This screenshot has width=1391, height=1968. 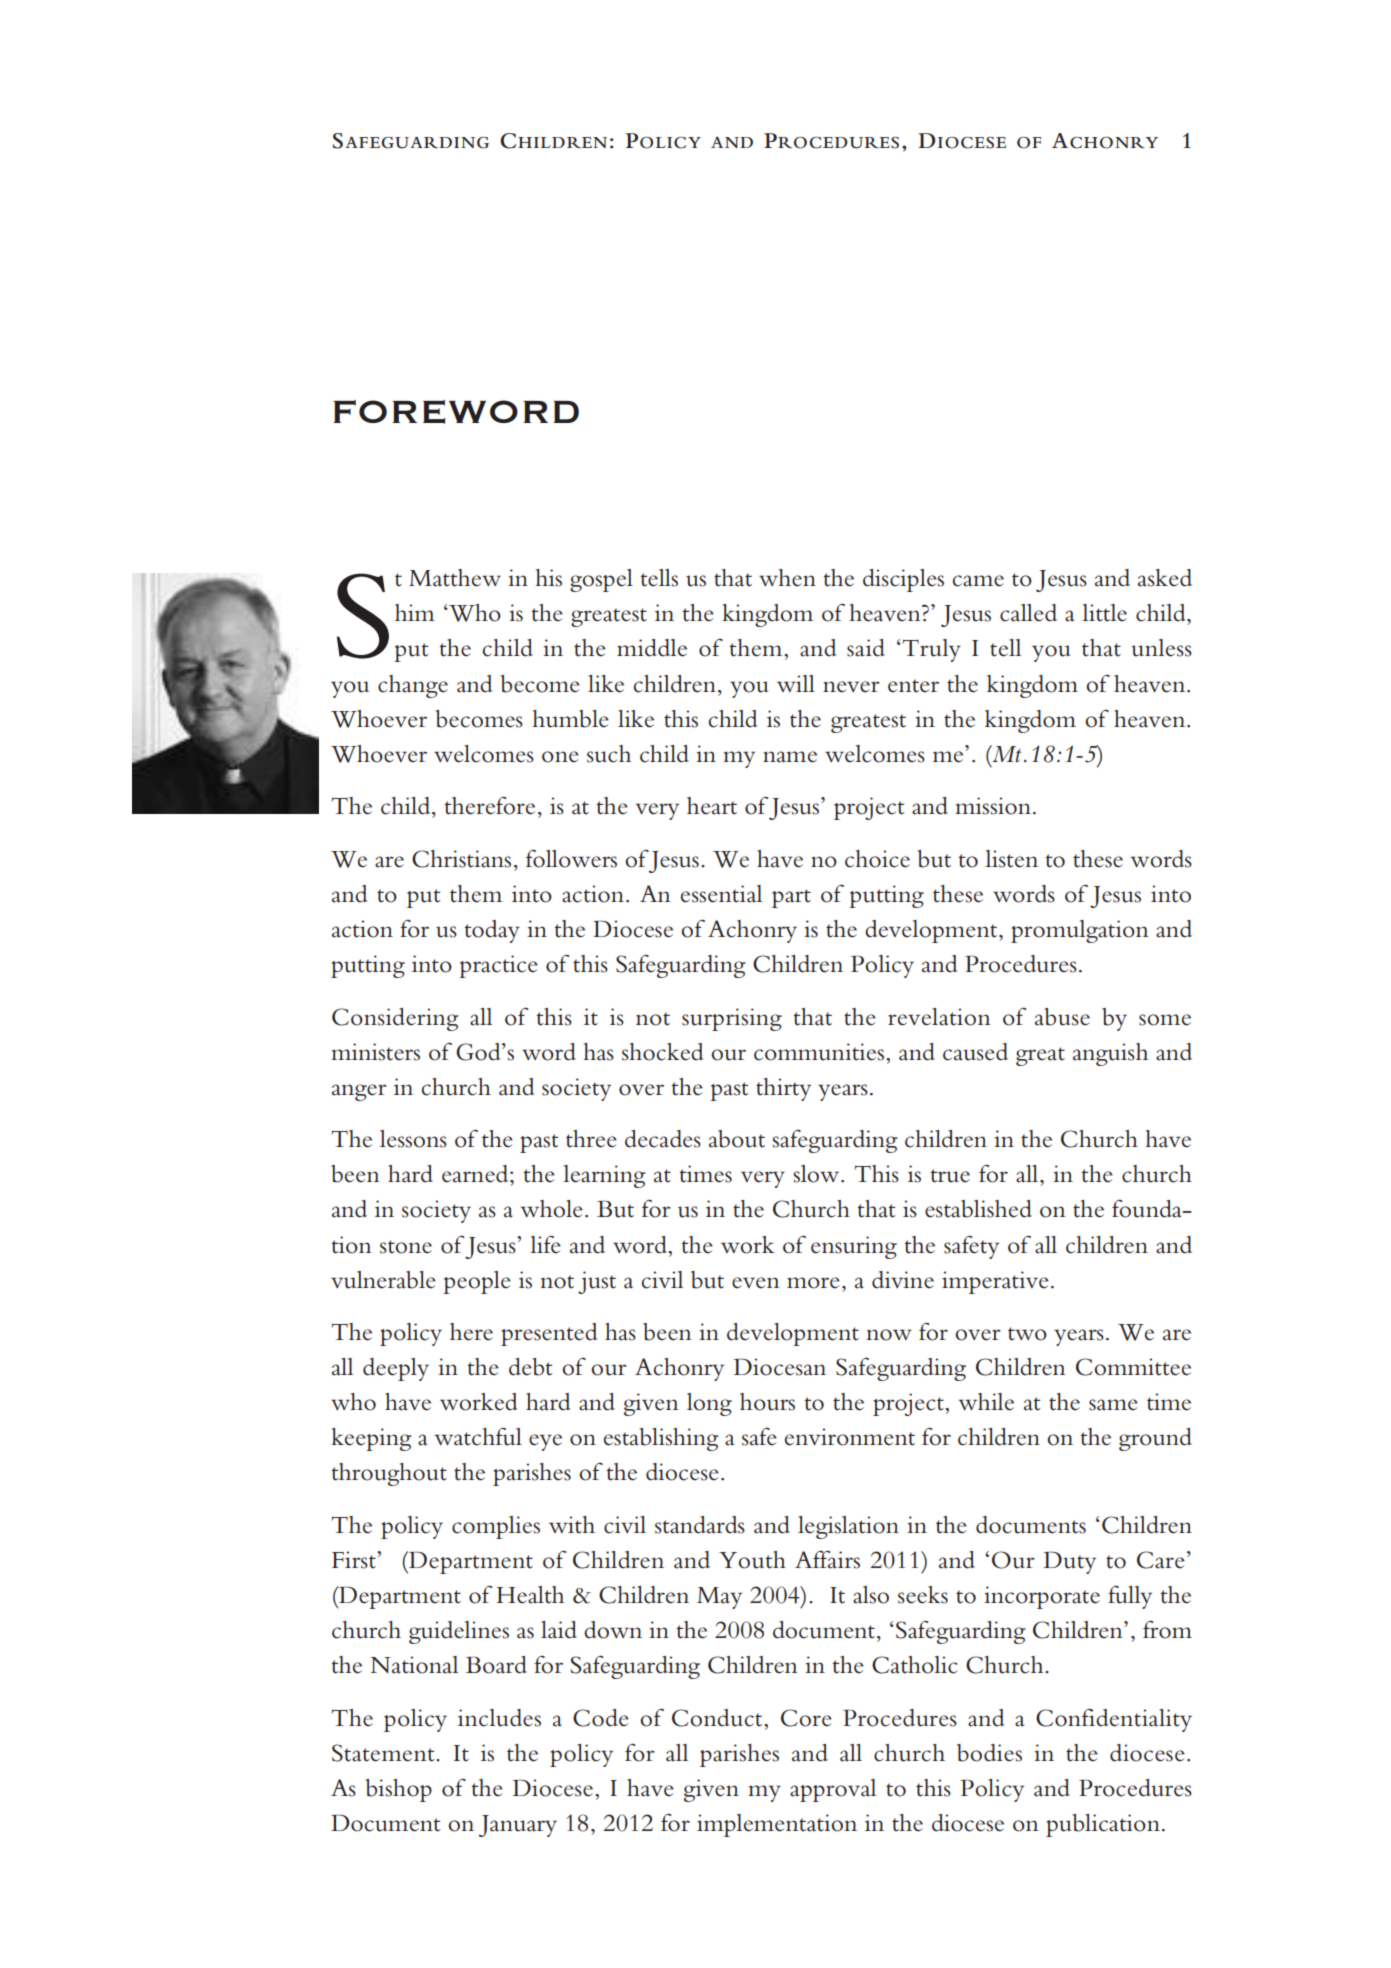 I want to click on little, so click(x=1104, y=613).
